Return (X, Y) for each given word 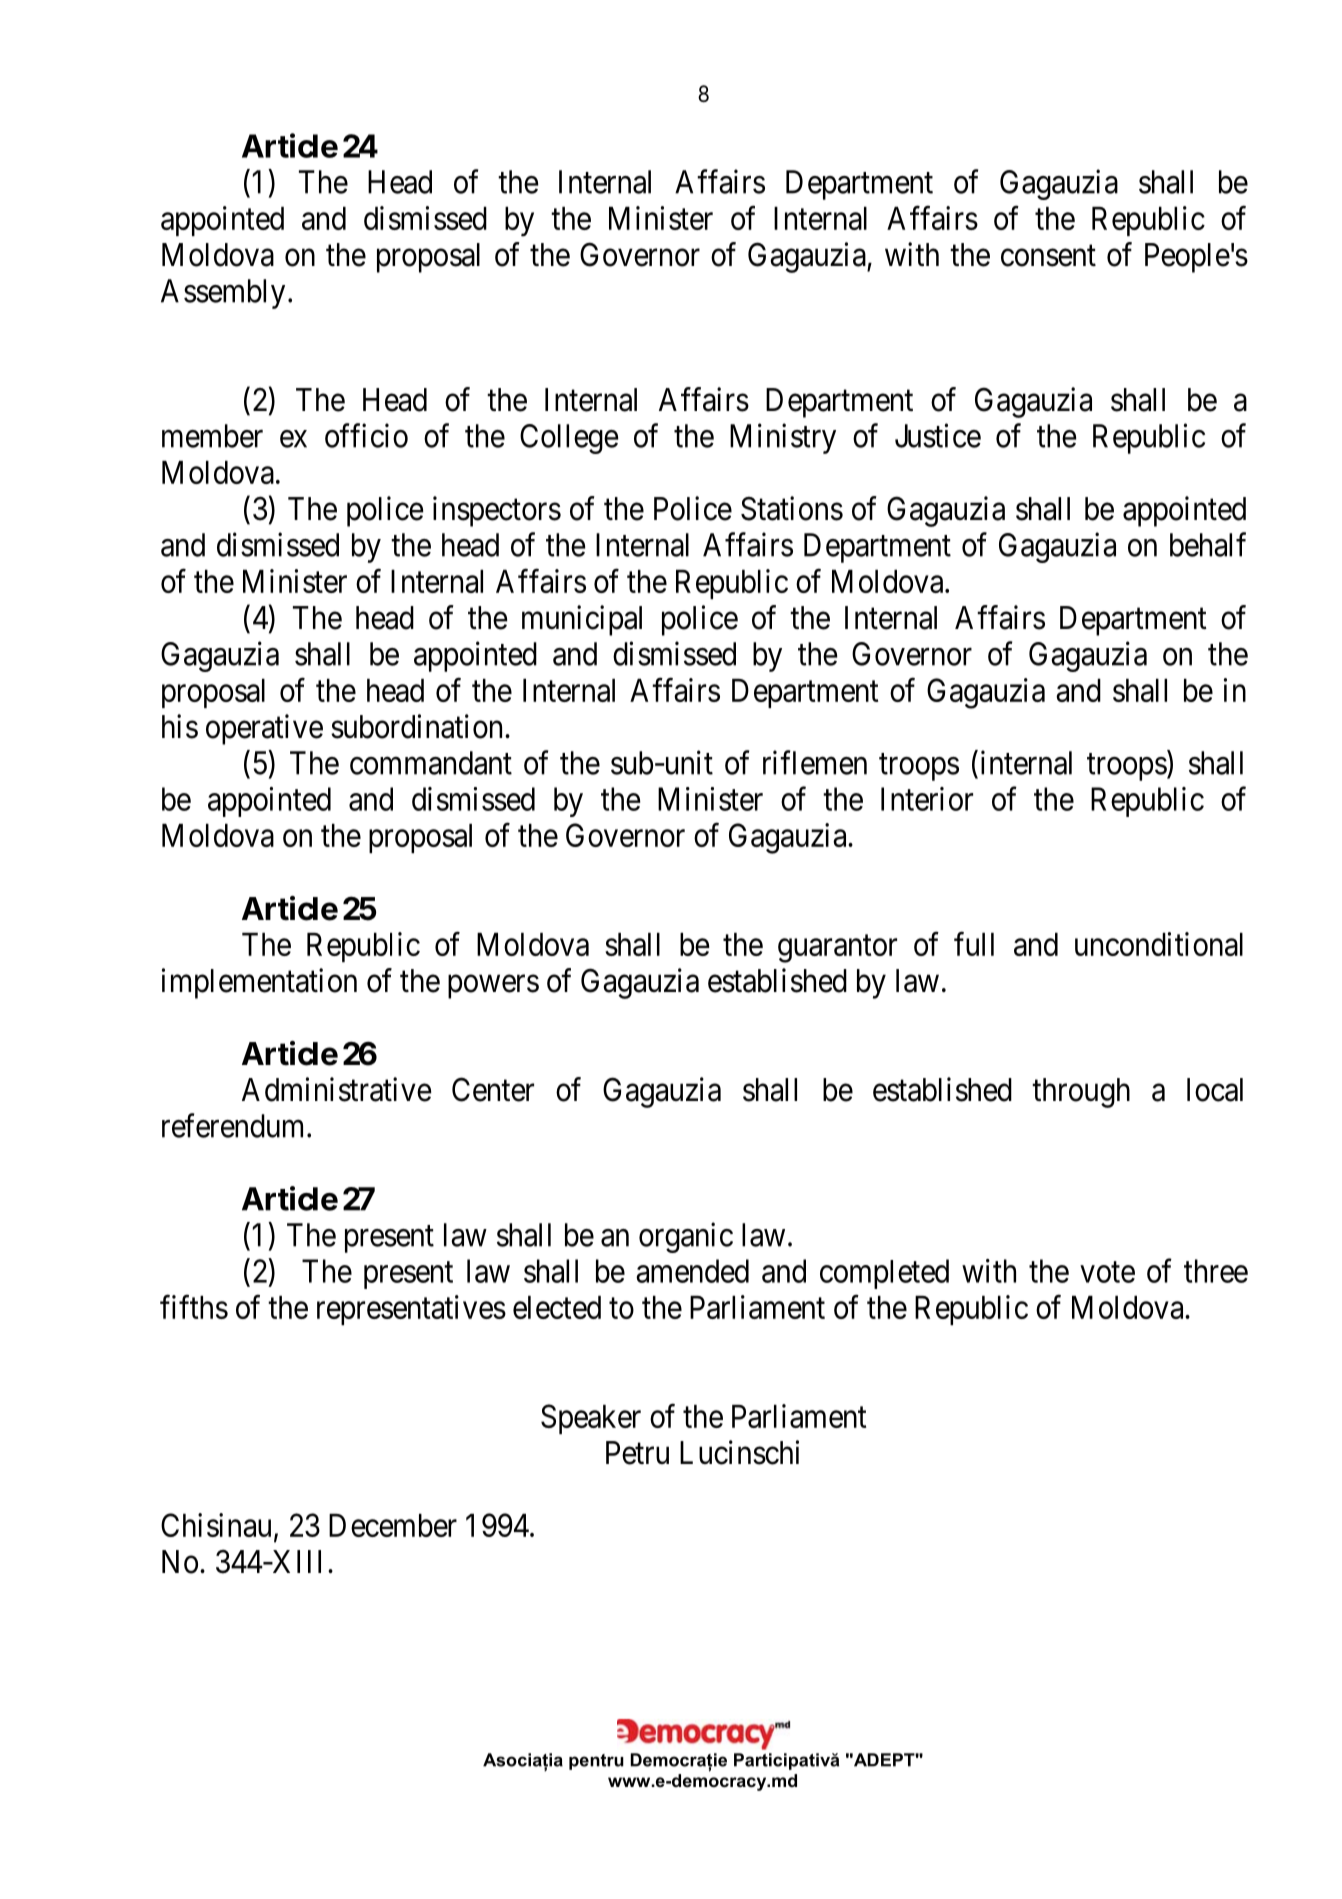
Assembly (223, 294)
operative (264, 729)
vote (1107, 1272)
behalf (1208, 544)
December (393, 1525)
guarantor (837, 949)
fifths (194, 1307)
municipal (582, 620)
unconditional (1159, 944)
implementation (259, 983)
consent (1048, 256)
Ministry (783, 438)
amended (692, 1271)
